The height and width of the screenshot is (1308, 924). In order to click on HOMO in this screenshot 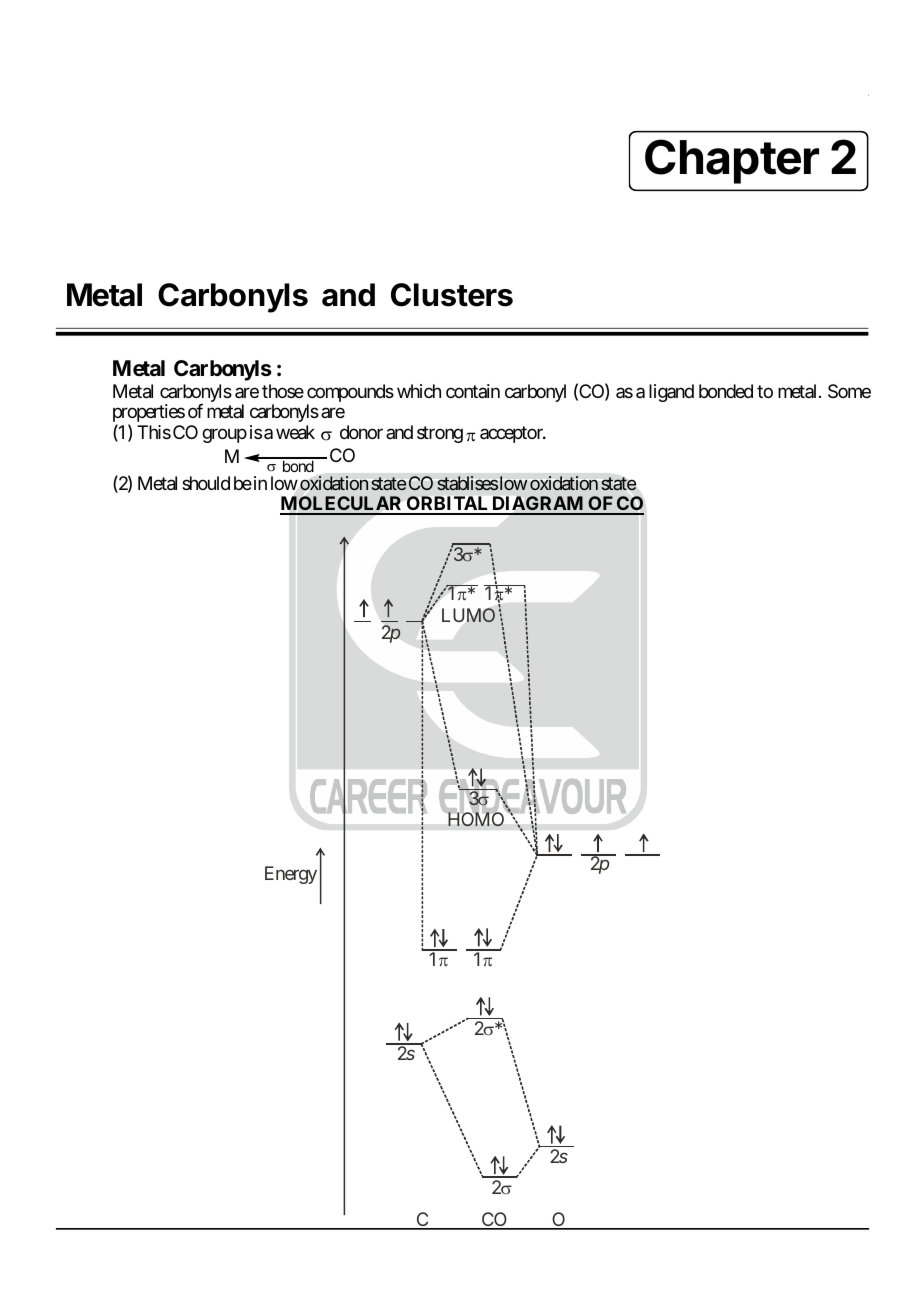, I will do `click(476, 819)`.
